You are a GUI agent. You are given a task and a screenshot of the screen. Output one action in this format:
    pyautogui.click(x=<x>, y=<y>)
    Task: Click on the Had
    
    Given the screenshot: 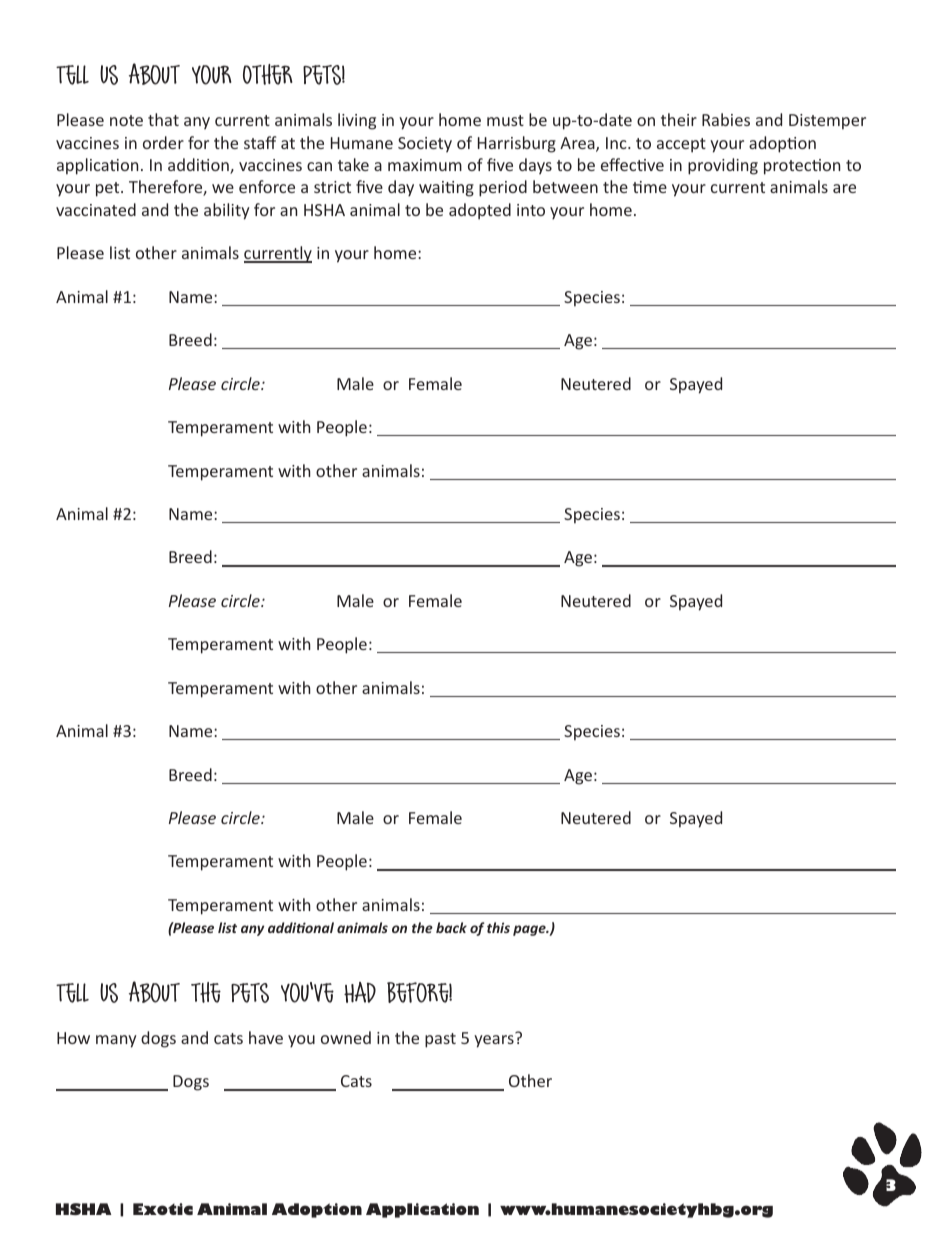 What is the action you would take?
    pyautogui.click(x=360, y=992)
